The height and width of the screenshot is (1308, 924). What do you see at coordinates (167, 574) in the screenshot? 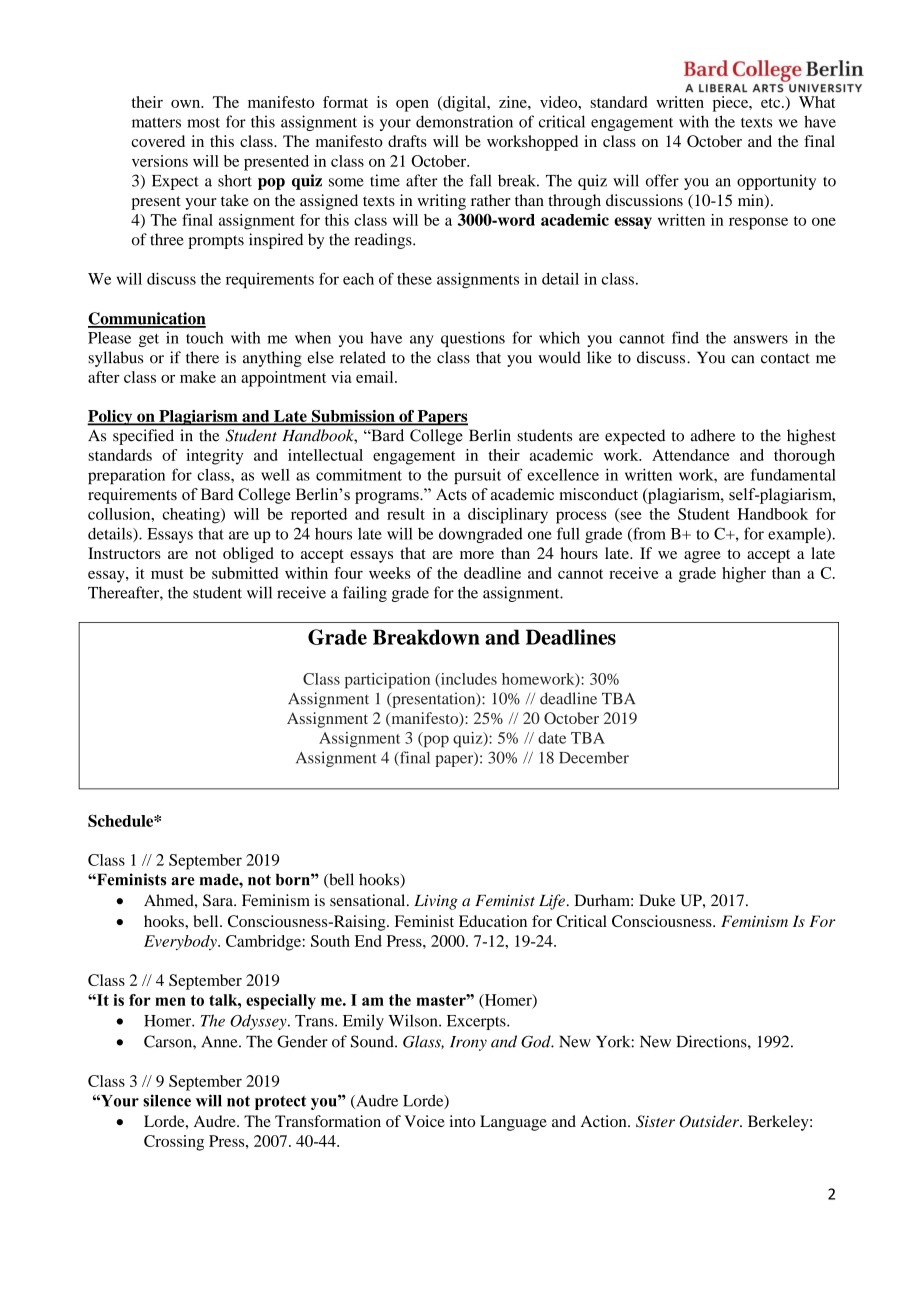
I see `must` at bounding box center [167, 574].
